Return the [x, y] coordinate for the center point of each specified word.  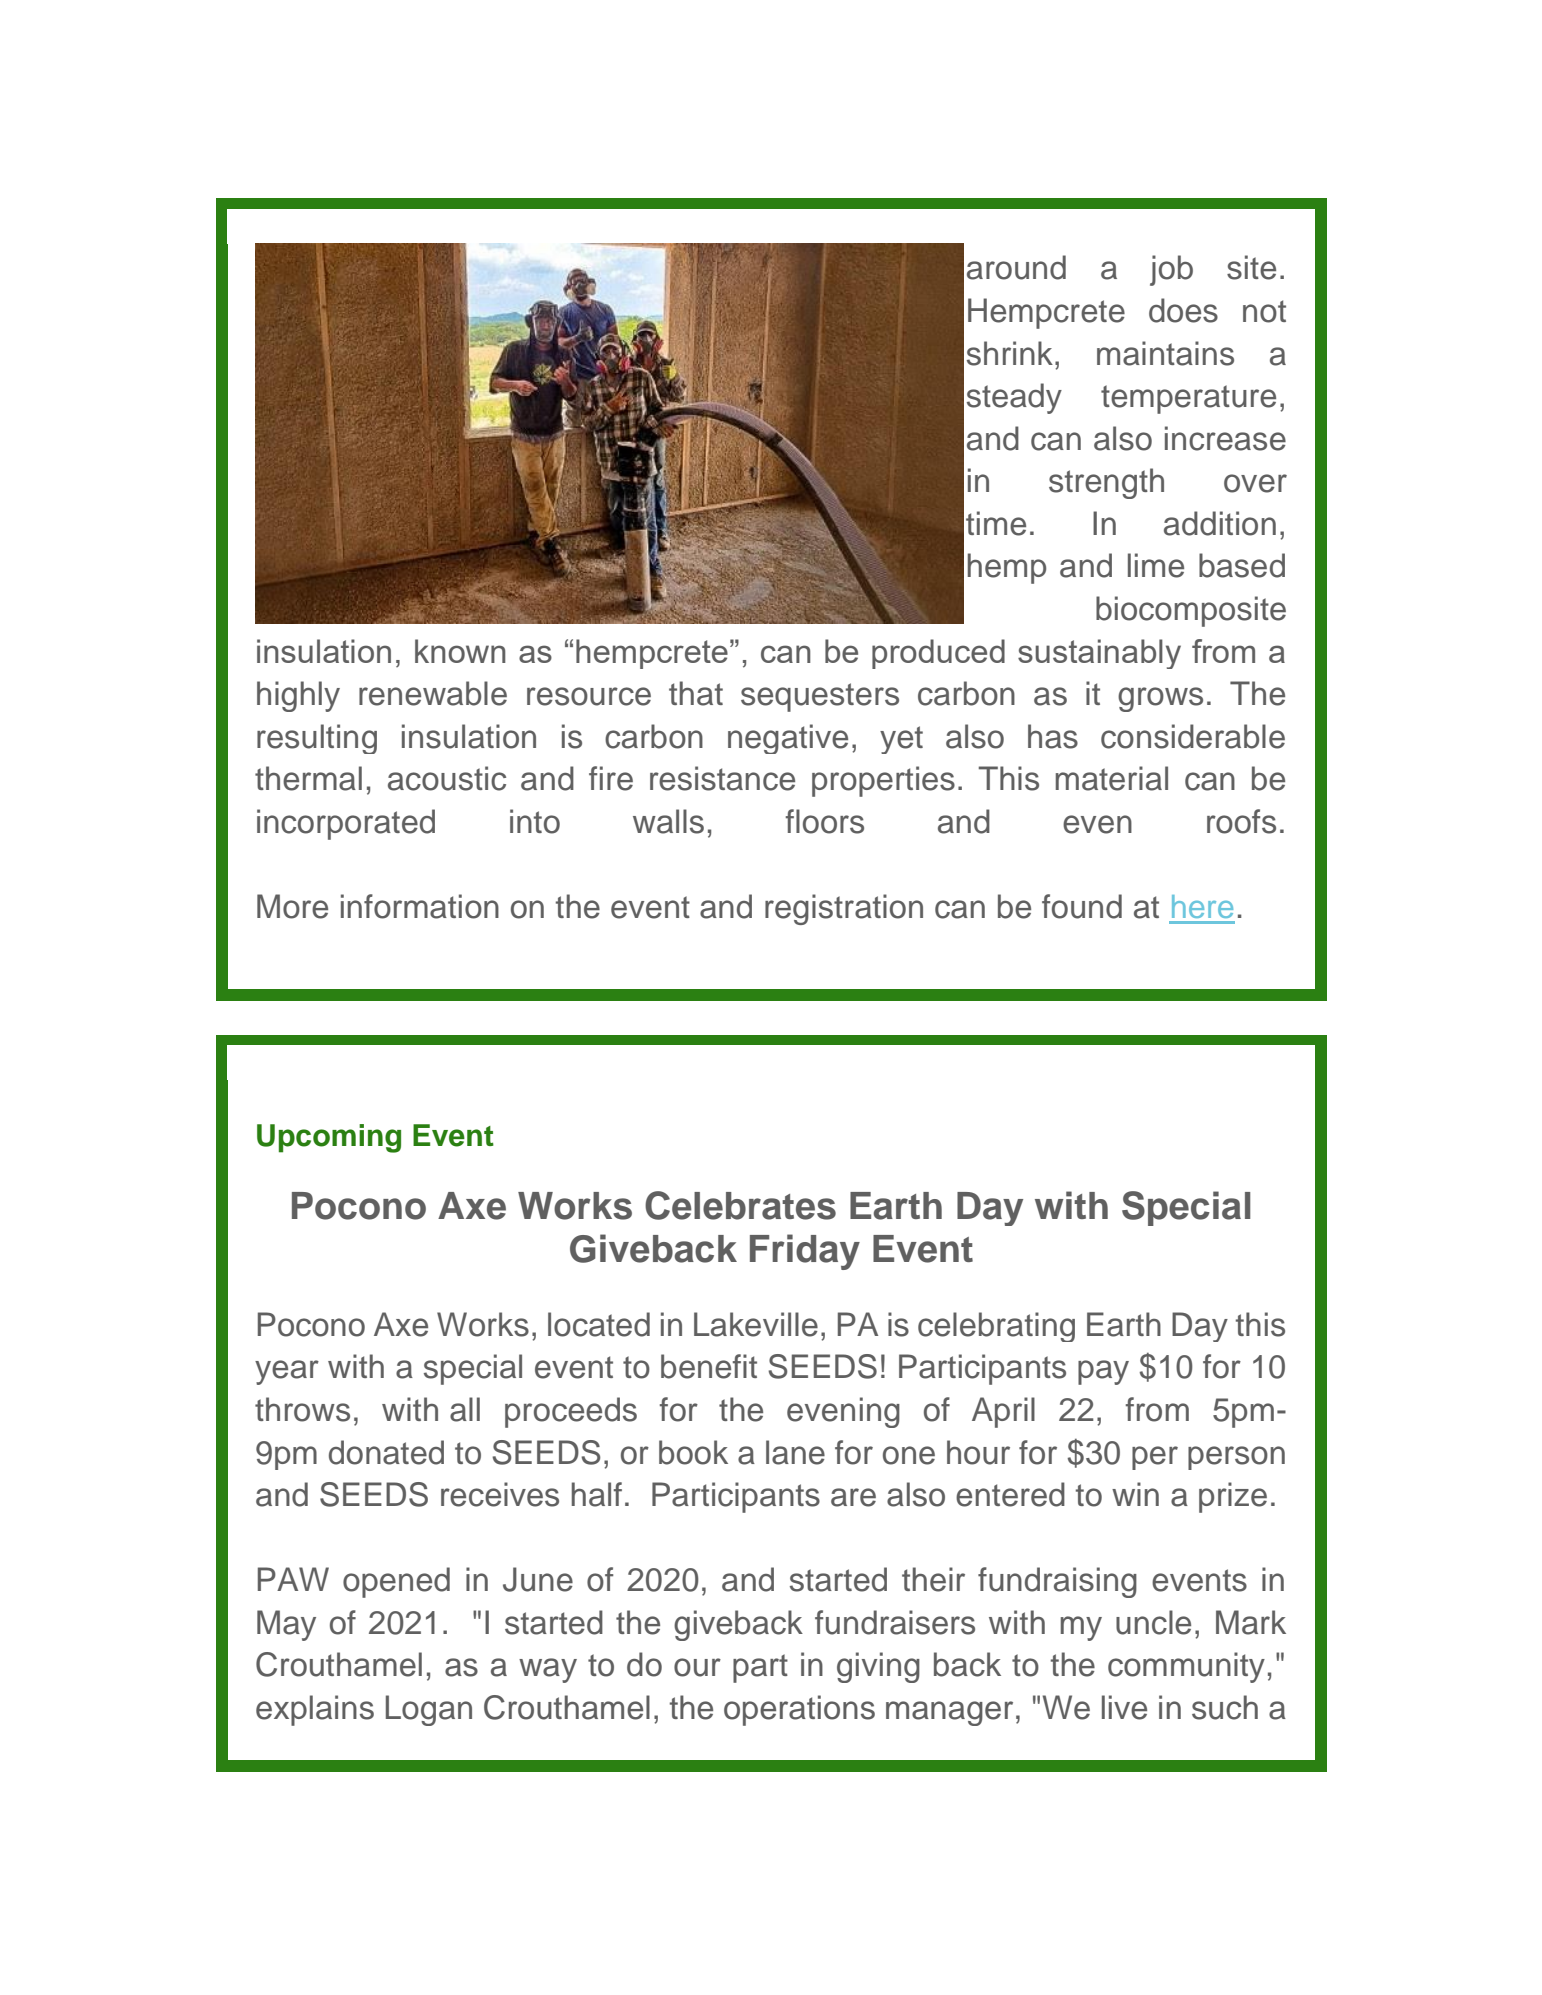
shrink [1010, 353]
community [1186, 1667]
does [1183, 310]
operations [799, 1710]
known [460, 651]
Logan [429, 1710]
